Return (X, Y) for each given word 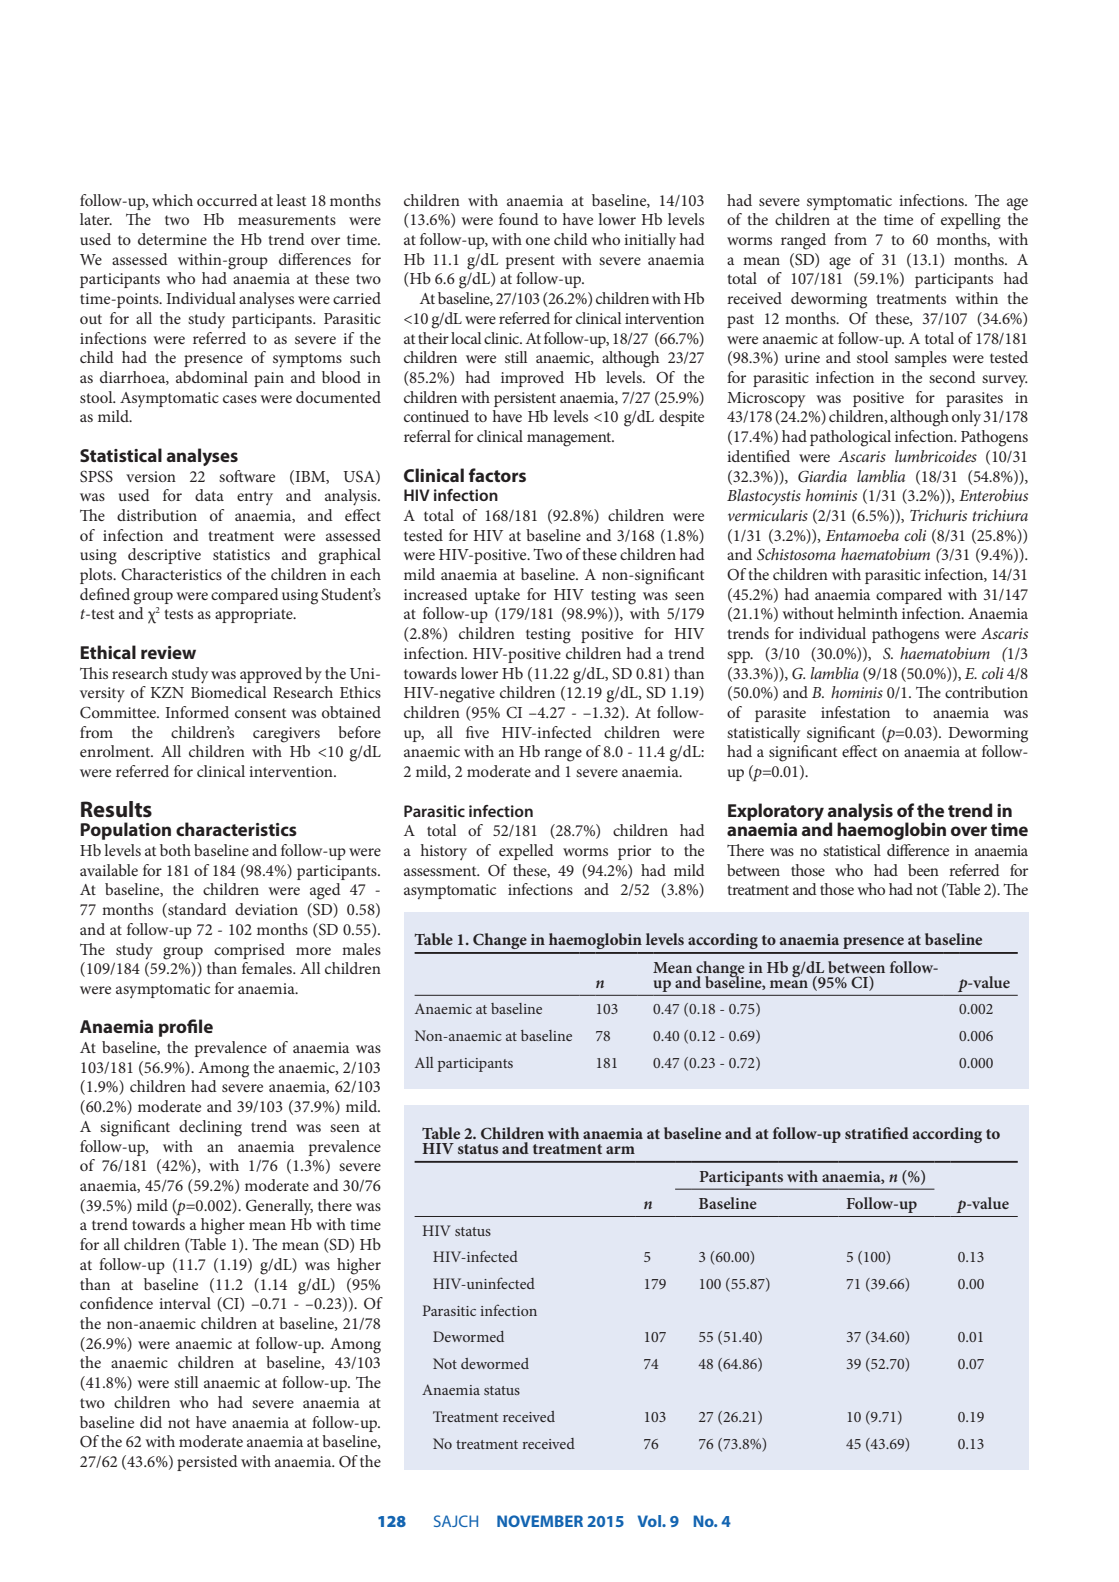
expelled (526, 852)
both (175, 850)
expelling (971, 221)
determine (172, 239)
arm (620, 1150)
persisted (207, 1463)
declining (210, 1128)
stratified (877, 1133)
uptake (497, 596)
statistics (241, 554)
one (538, 241)
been (923, 870)
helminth (868, 613)
